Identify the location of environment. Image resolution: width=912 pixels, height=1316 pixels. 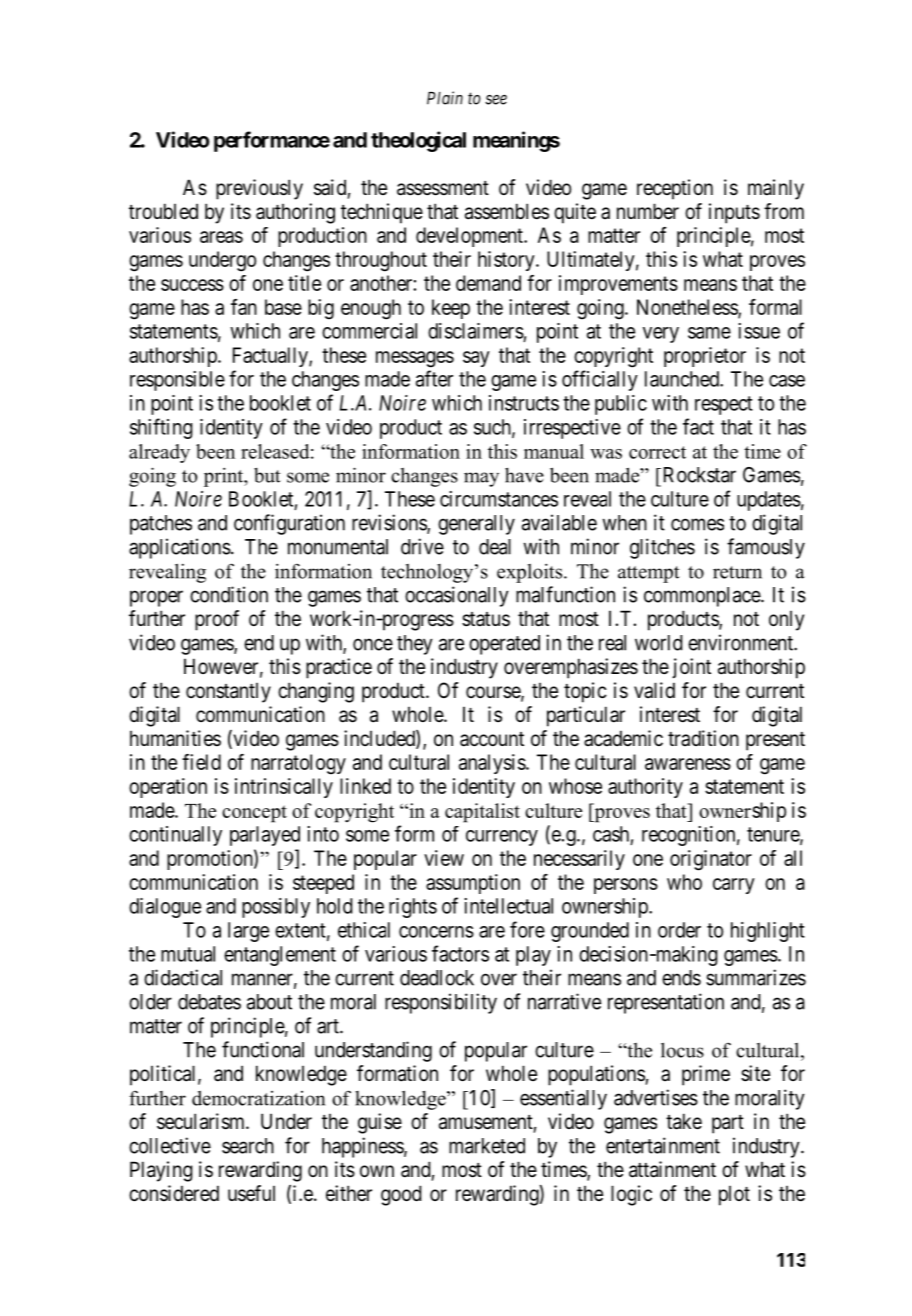
(741, 642).
